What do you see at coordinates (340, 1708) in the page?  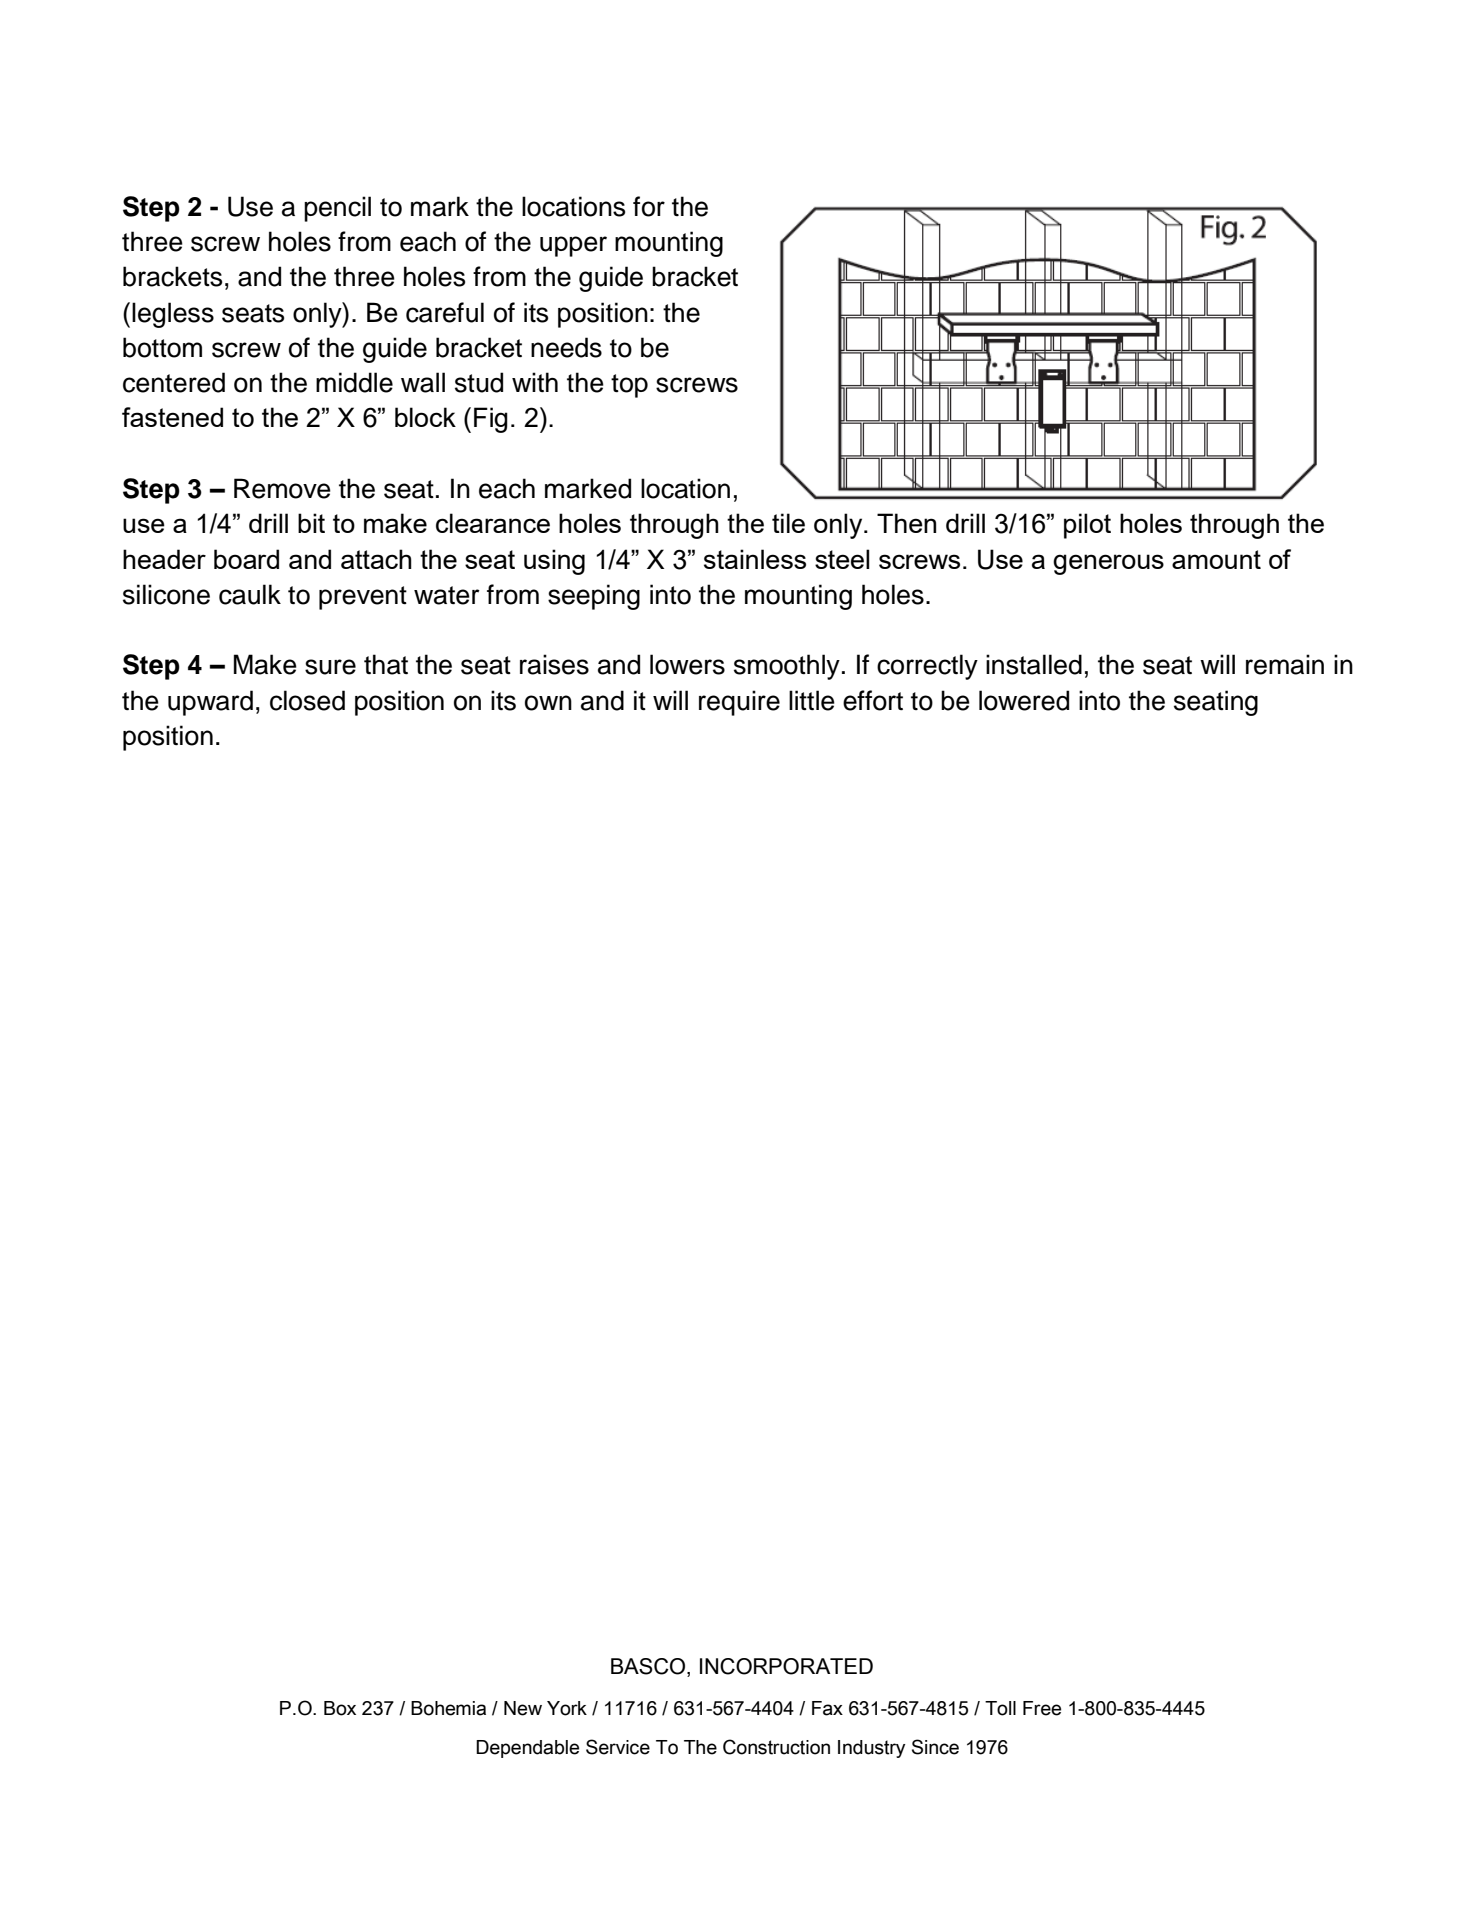 I see `Box` at bounding box center [340, 1708].
